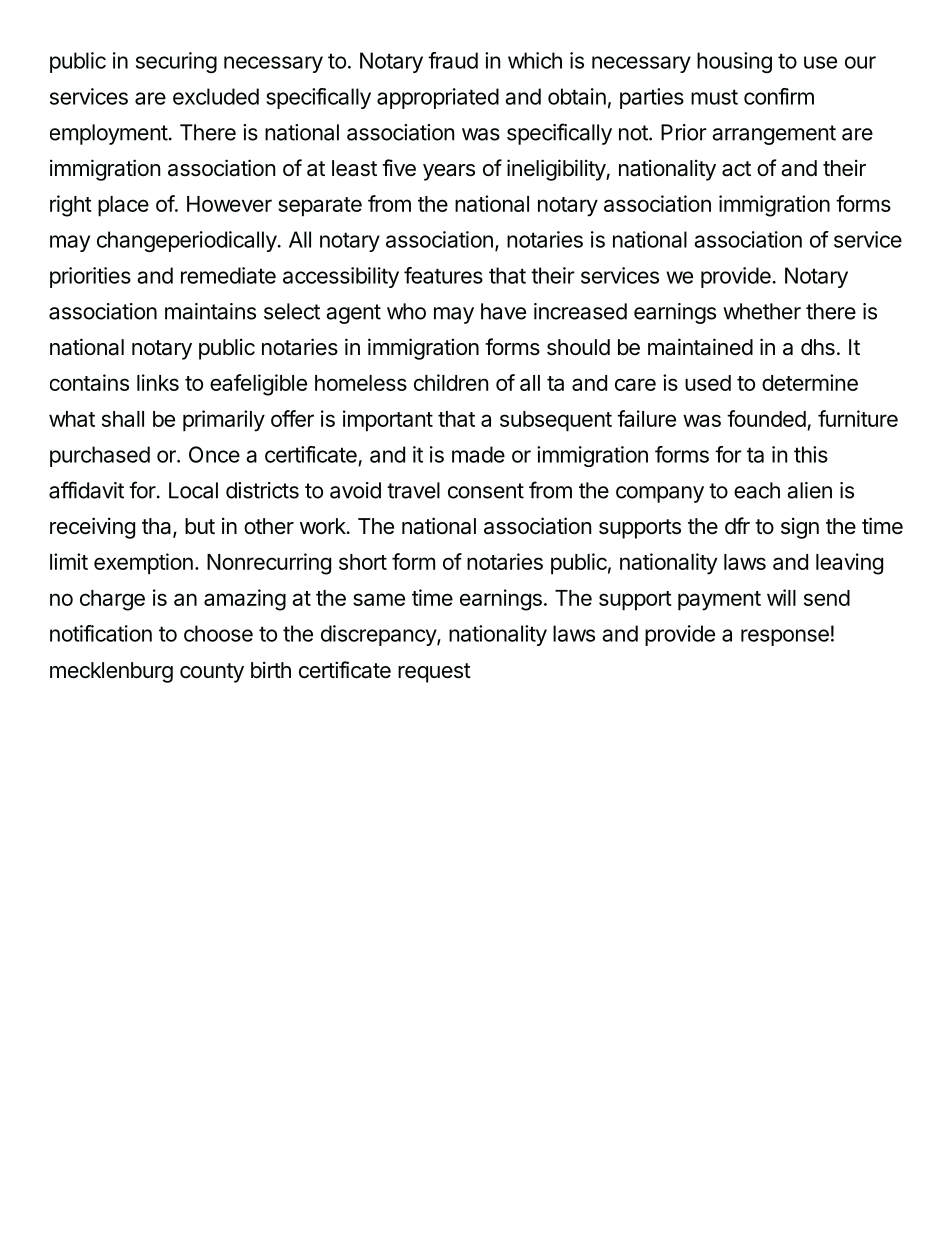 The width and height of the page is (952, 1233). What do you see at coordinates (388, 421) in the page?
I see `important` at bounding box center [388, 421].
